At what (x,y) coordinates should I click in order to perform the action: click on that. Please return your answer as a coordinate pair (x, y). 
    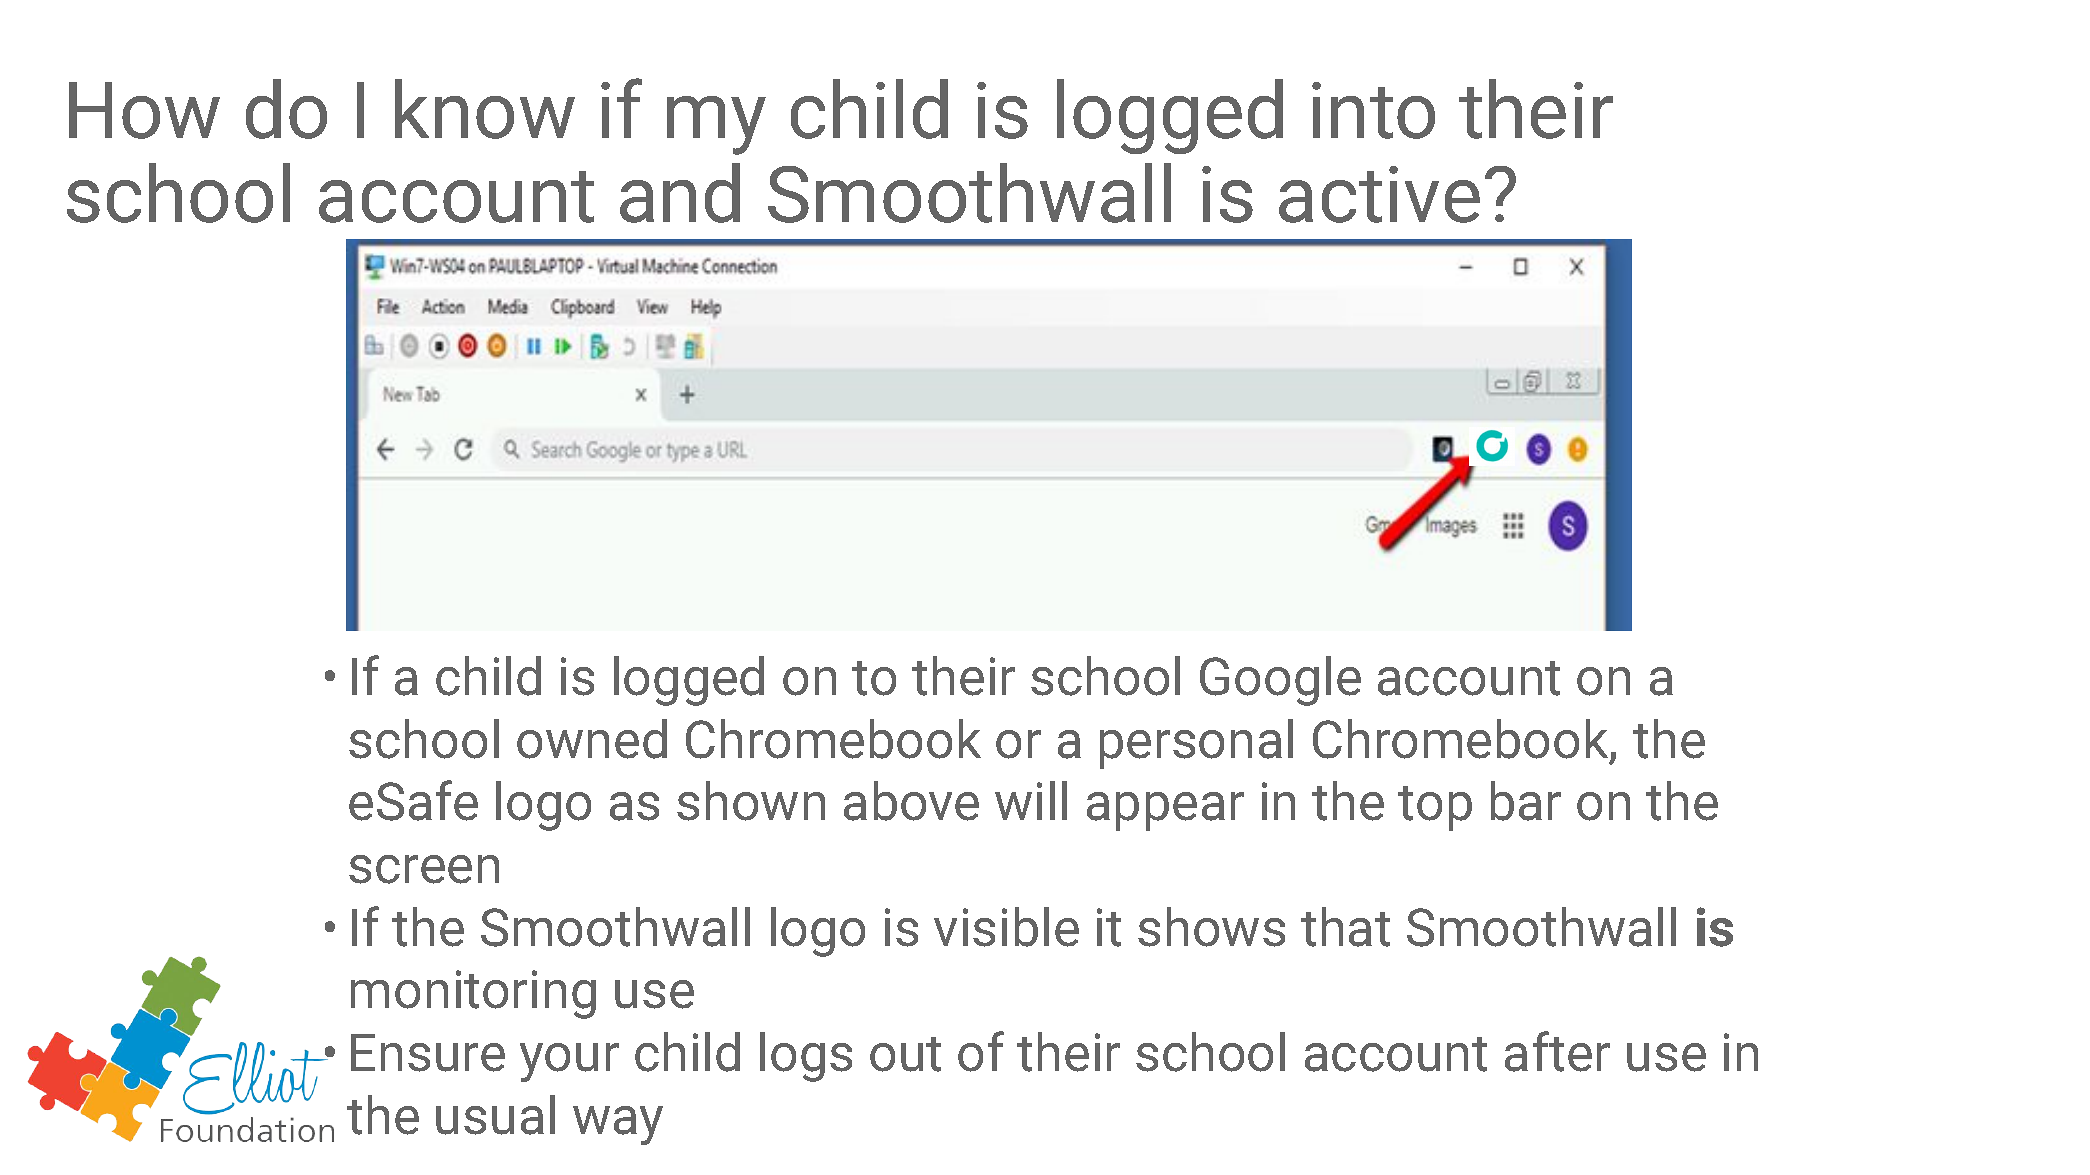
    Looking at the image, I should click on (1345, 927).
